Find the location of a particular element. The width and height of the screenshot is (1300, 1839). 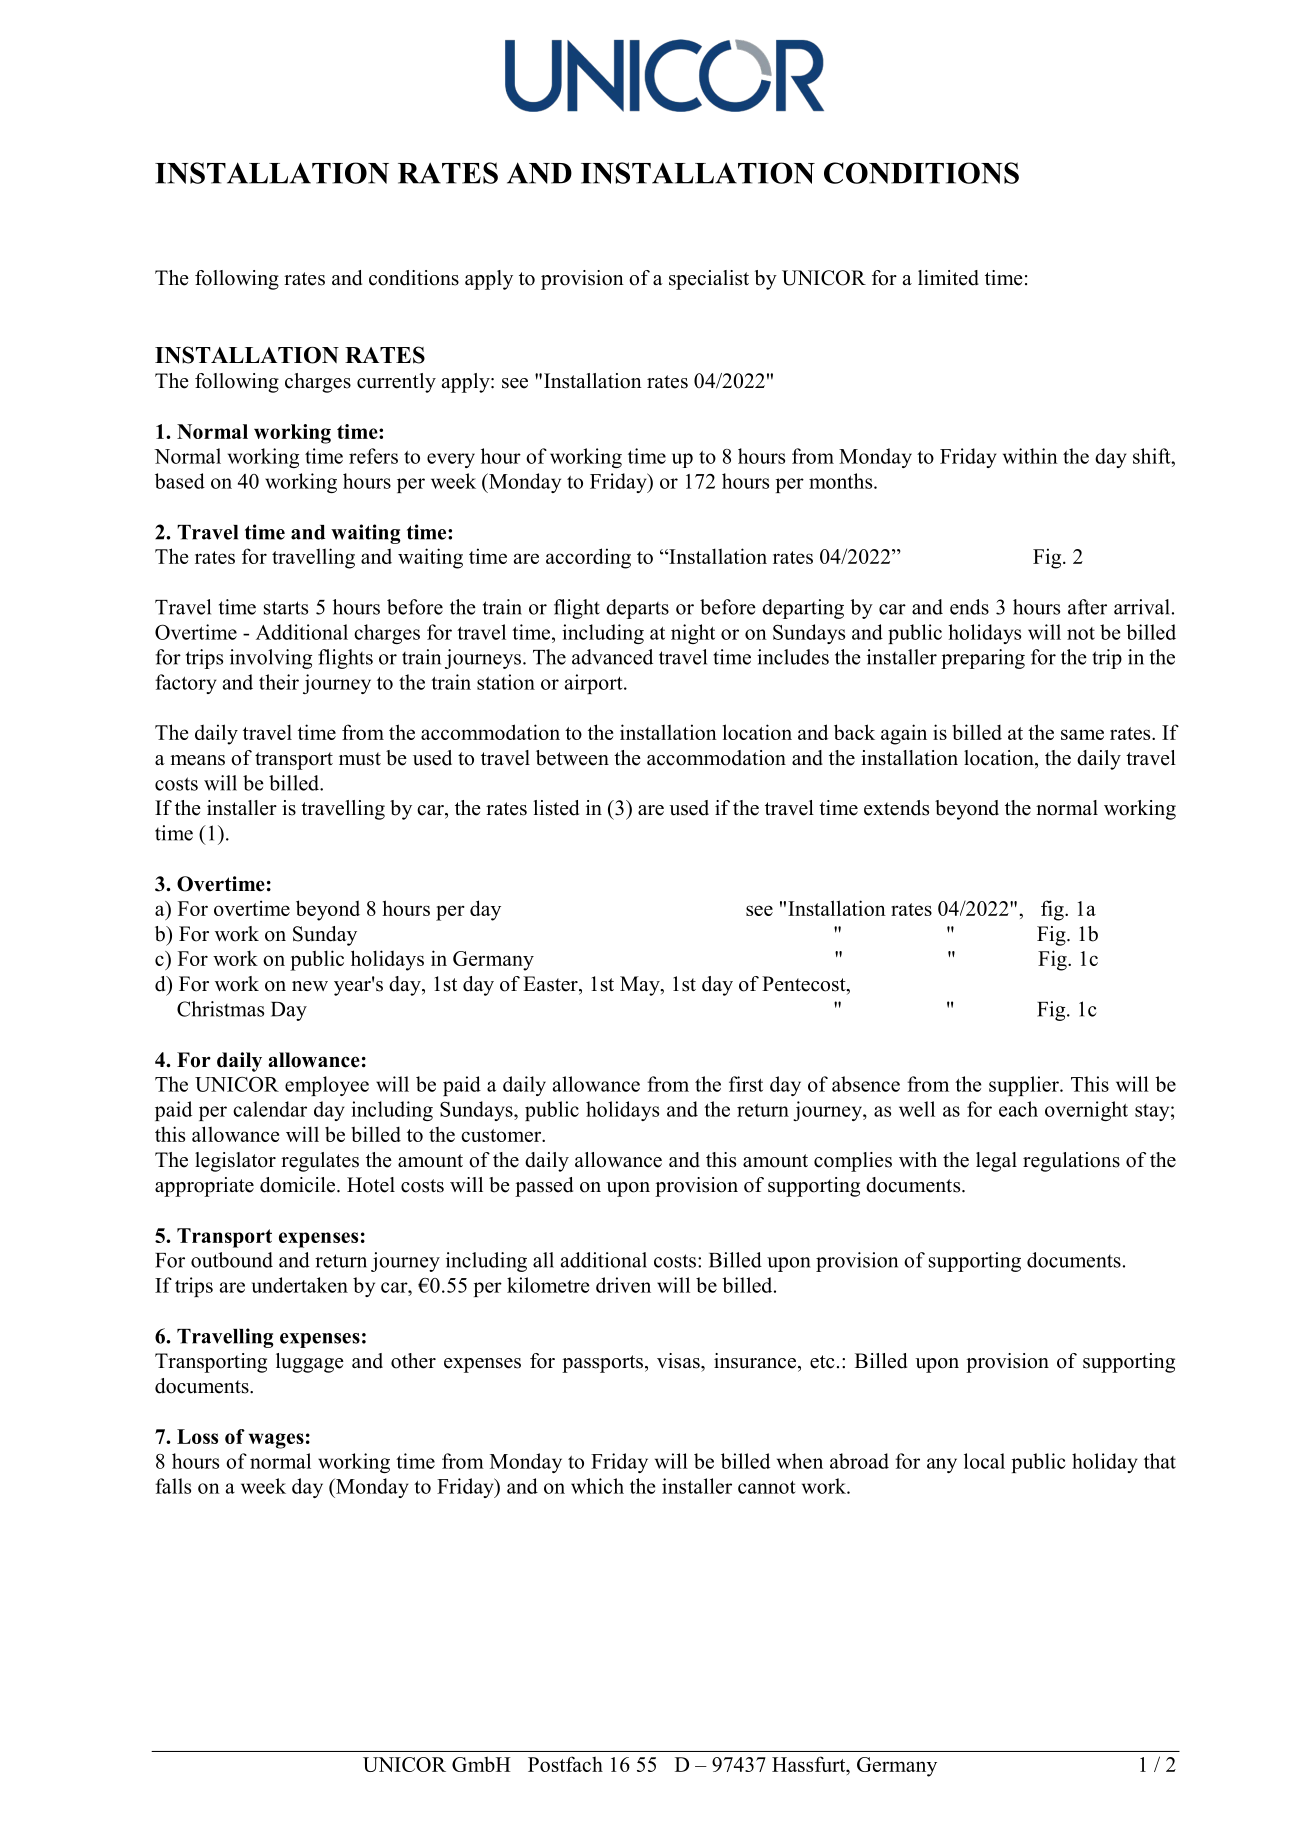

new is located at coordinates (310, 986).
